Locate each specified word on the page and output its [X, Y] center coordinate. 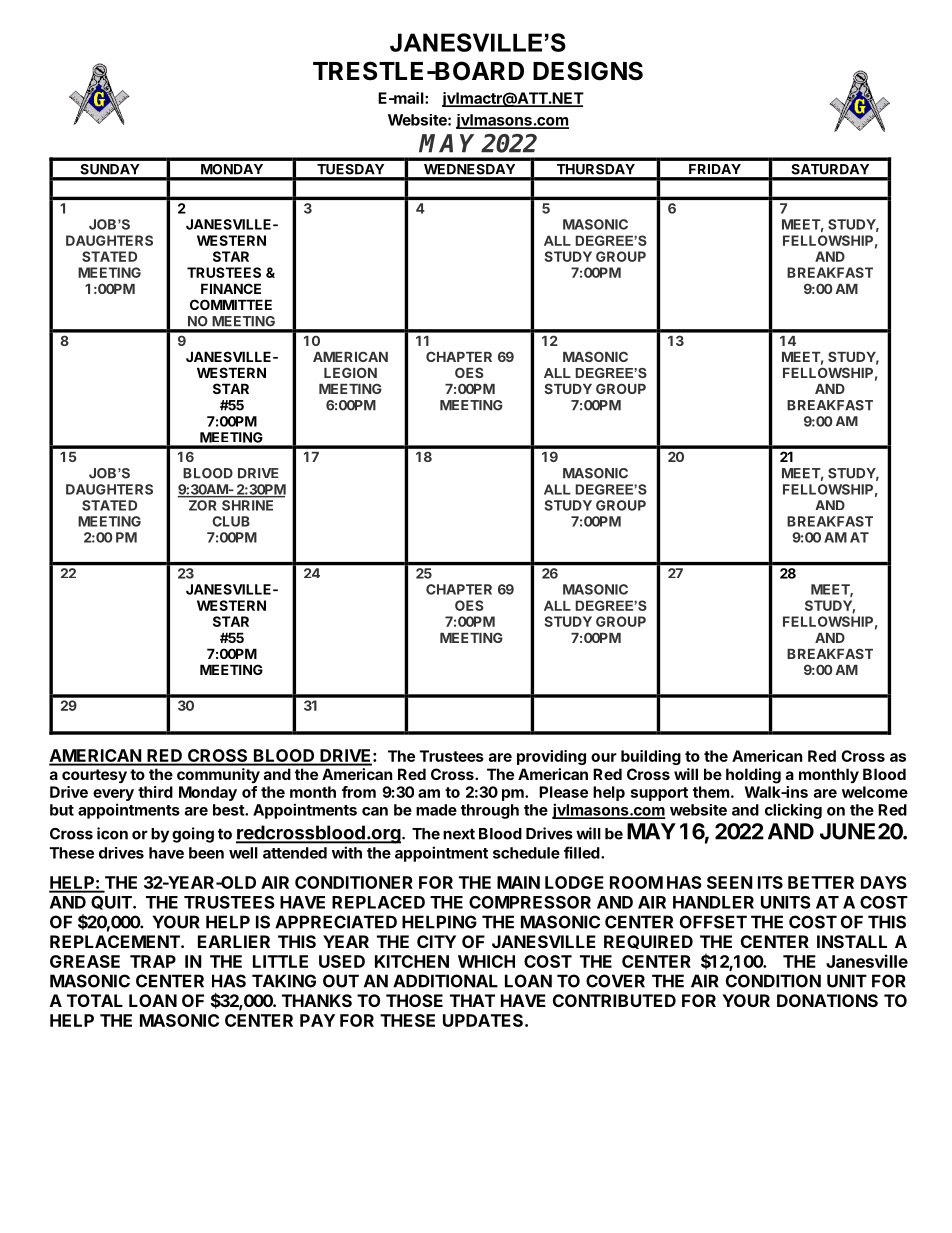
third [155, 792]
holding [753, 776]
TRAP [153, 961]
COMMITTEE [231, 304]
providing [551, 757]
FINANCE [231, 288]
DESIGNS [588, 71]
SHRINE [247, 505]
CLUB [231, 521]
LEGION [350, 372]
